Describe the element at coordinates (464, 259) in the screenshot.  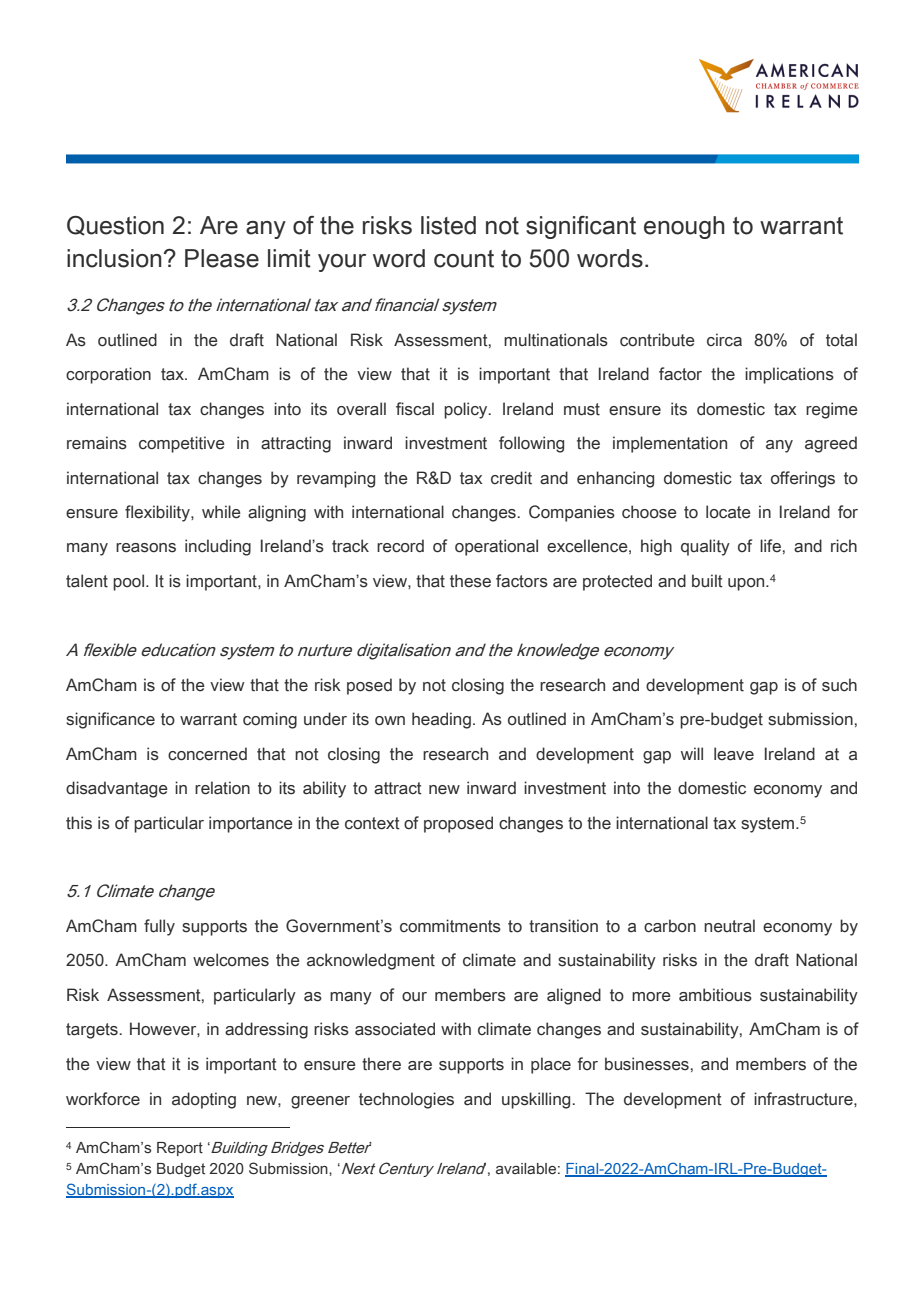
I see `count` at that location.
